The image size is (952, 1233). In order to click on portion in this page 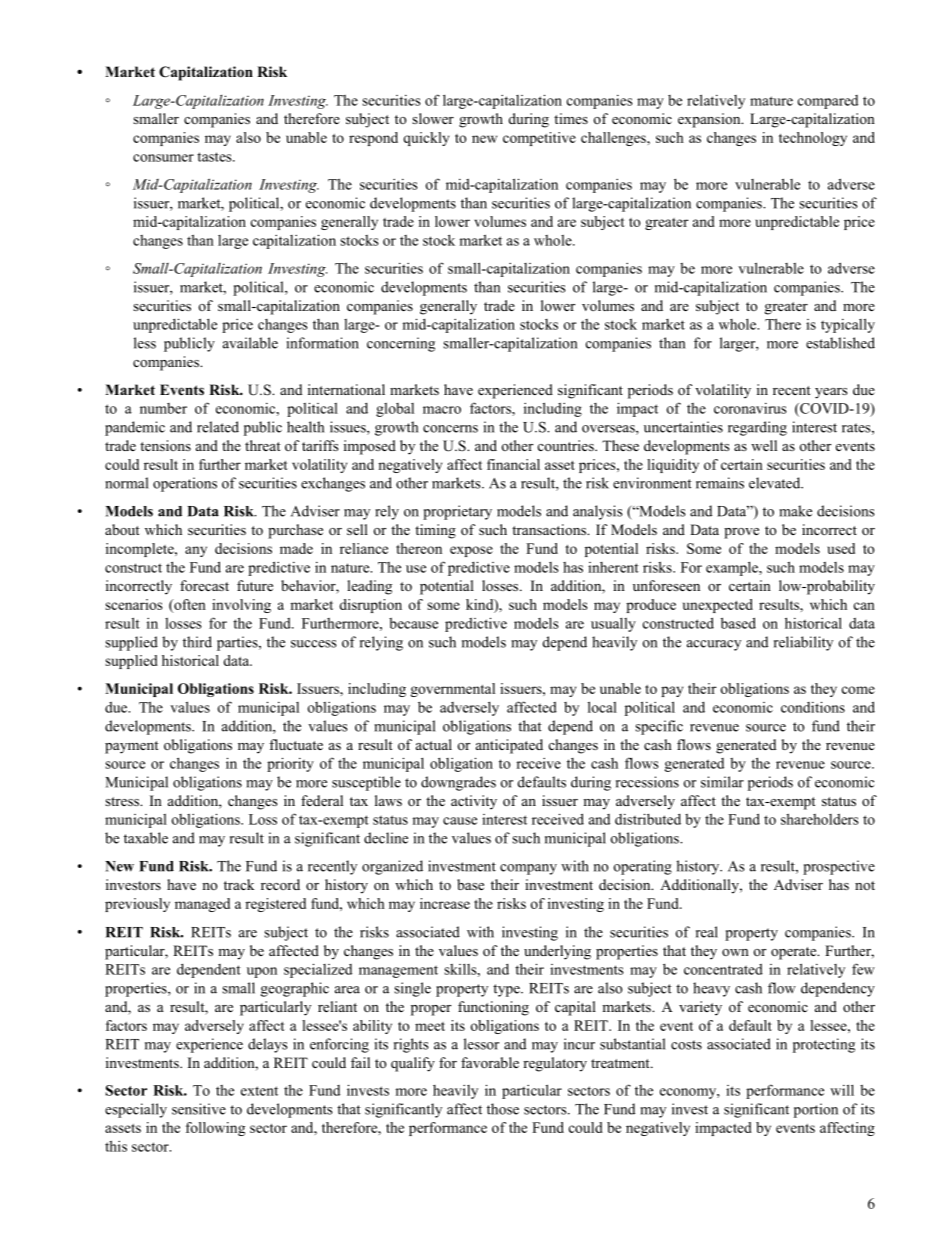, I will do `click(816, 1110)`.
